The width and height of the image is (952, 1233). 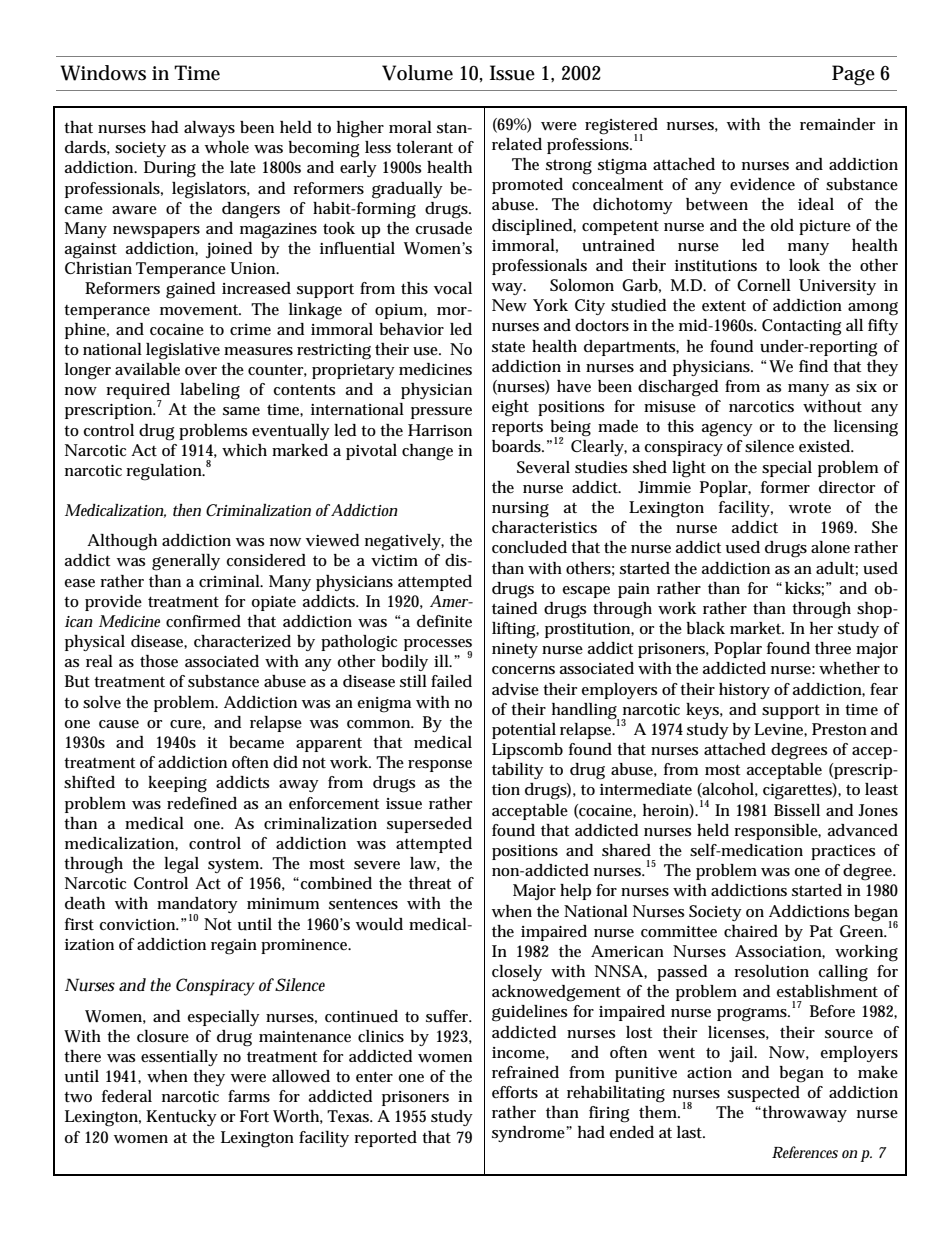 I want to click on Volume, so click(x=417, y=73).
